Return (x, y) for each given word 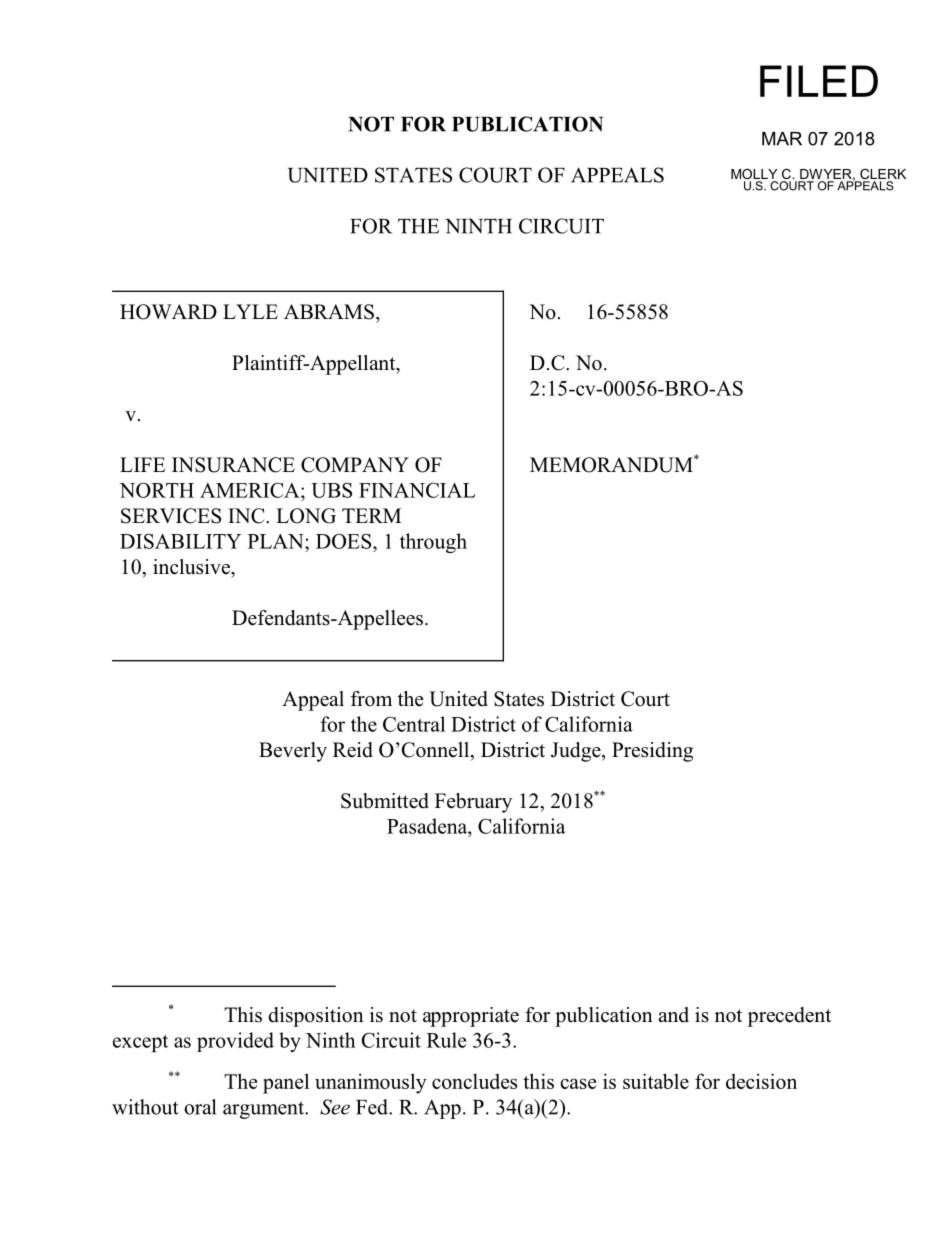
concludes (474, 1081)
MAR (782, 139)
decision (761, 1081)
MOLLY (754, 175)
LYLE (250, 311)
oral (200, 1107)
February (473, 803)
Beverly (293, 752)
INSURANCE (233, 465)
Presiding (652, 752)
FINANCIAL (417, 490)
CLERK (882, 175)
